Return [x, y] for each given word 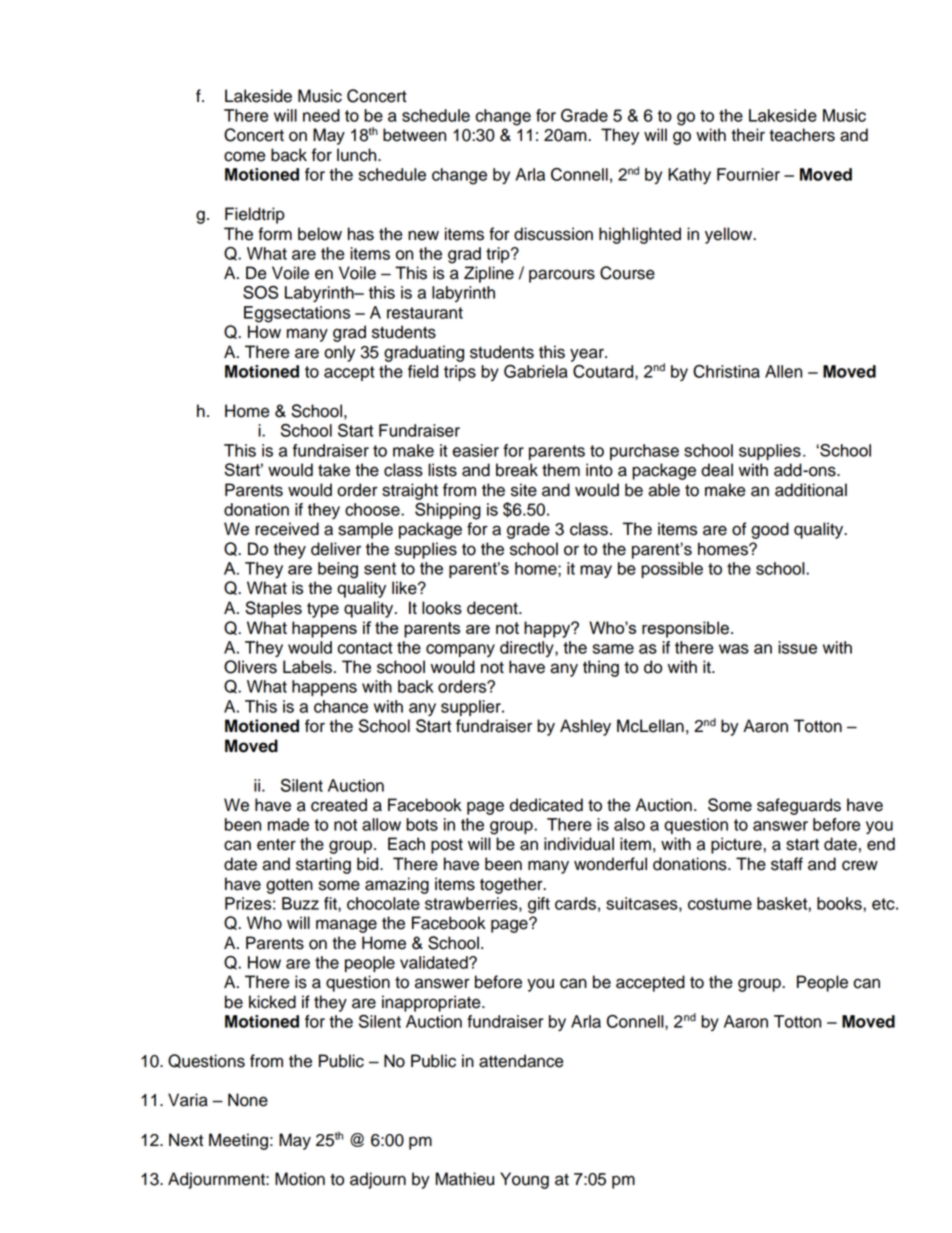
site [524, 490]
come [244, 156]
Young [524, 1180]
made [288, 824]
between [414, 135]
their [748, 135]
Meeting [238, 1141]
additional [811, 490]
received [287, 529]
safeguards [799, 806]
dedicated [546, 805]
